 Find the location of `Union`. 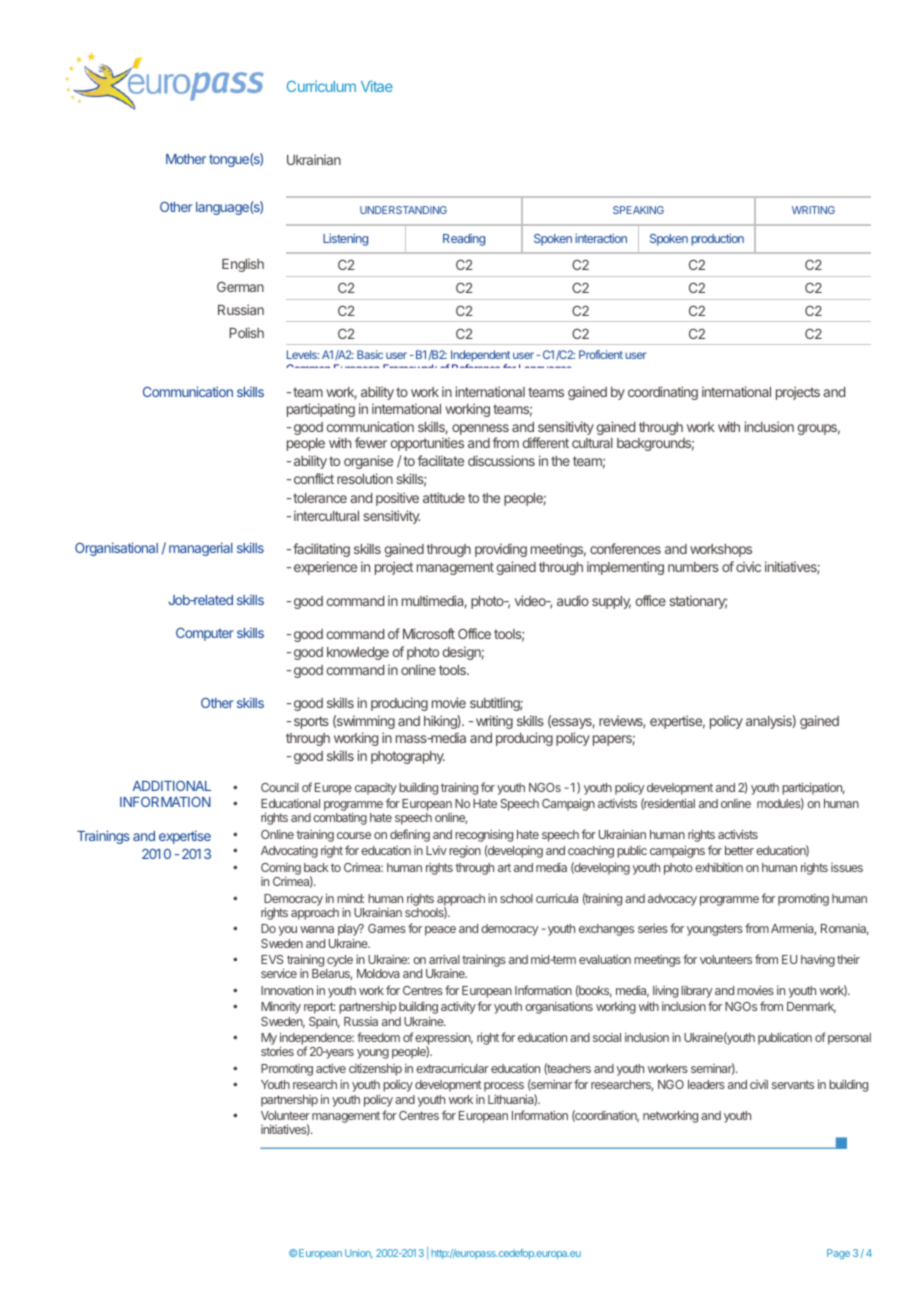

Union is located at coordinates (359, 1254).
